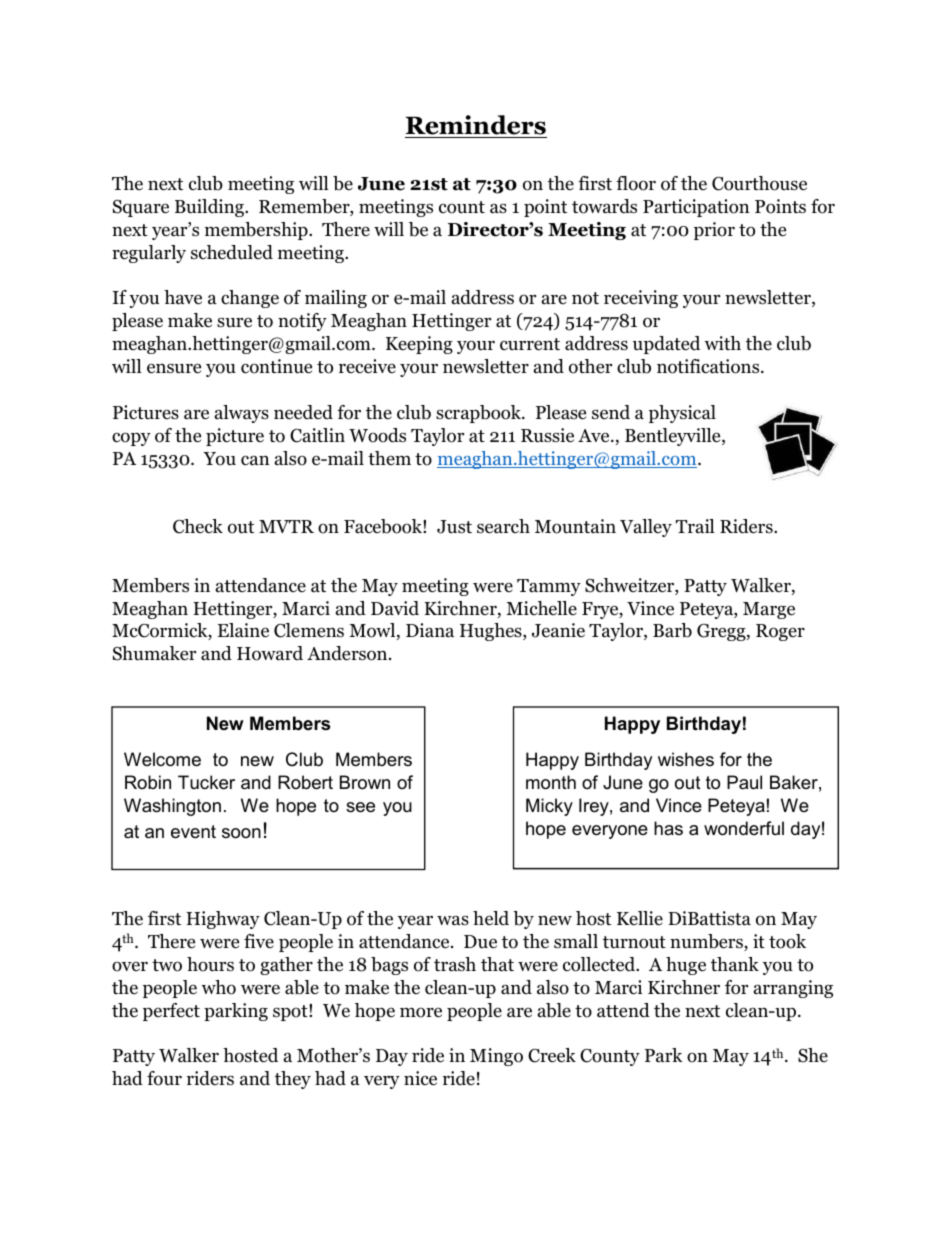 The height and width of the screenshot is (1233, 952). I want to click on Building, so click(210, 208).
